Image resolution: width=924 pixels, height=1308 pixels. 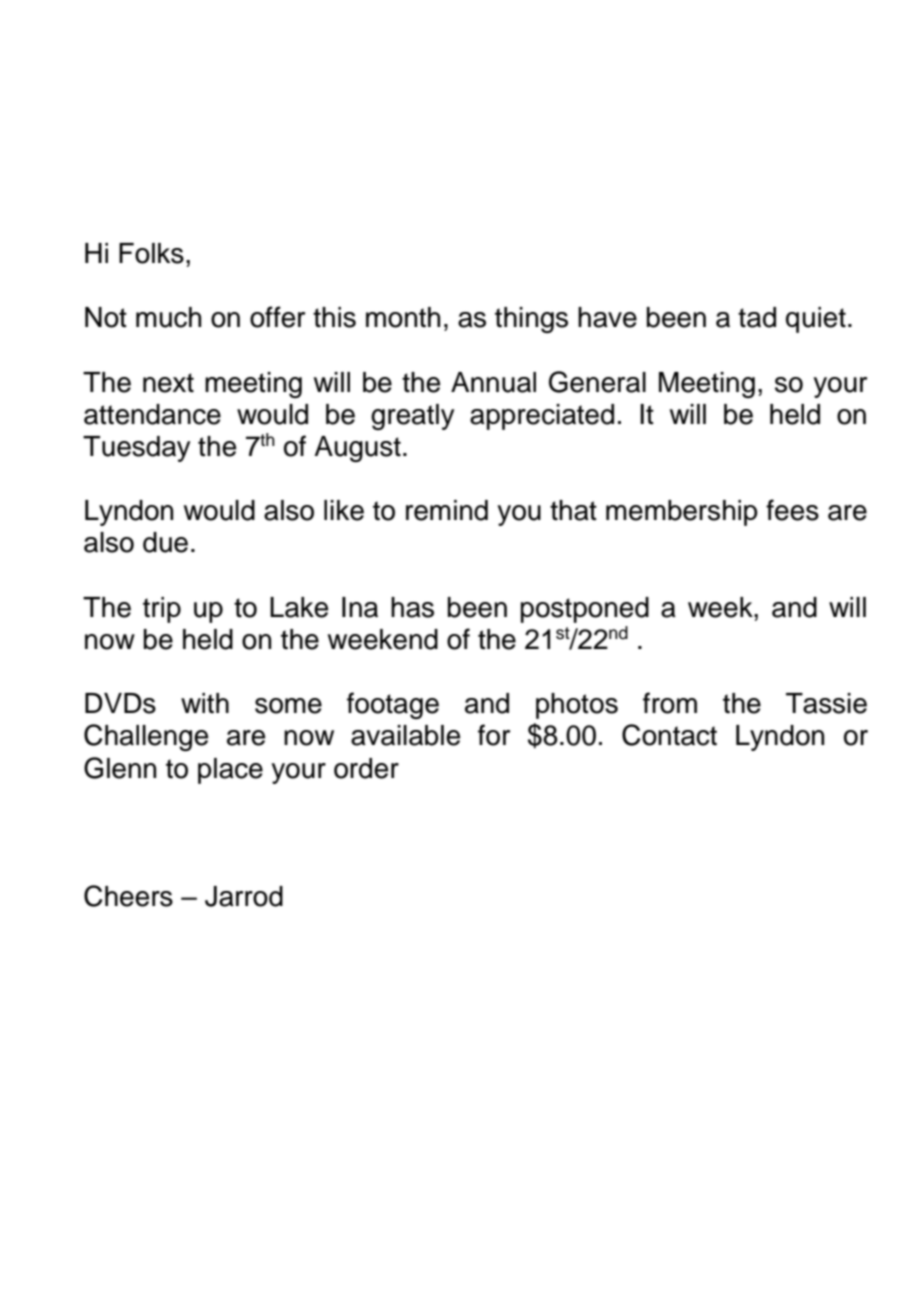 What do you see at coordinates (757, 317) in the screenshot?
I see `tad` at bounding box center [757, 317].
